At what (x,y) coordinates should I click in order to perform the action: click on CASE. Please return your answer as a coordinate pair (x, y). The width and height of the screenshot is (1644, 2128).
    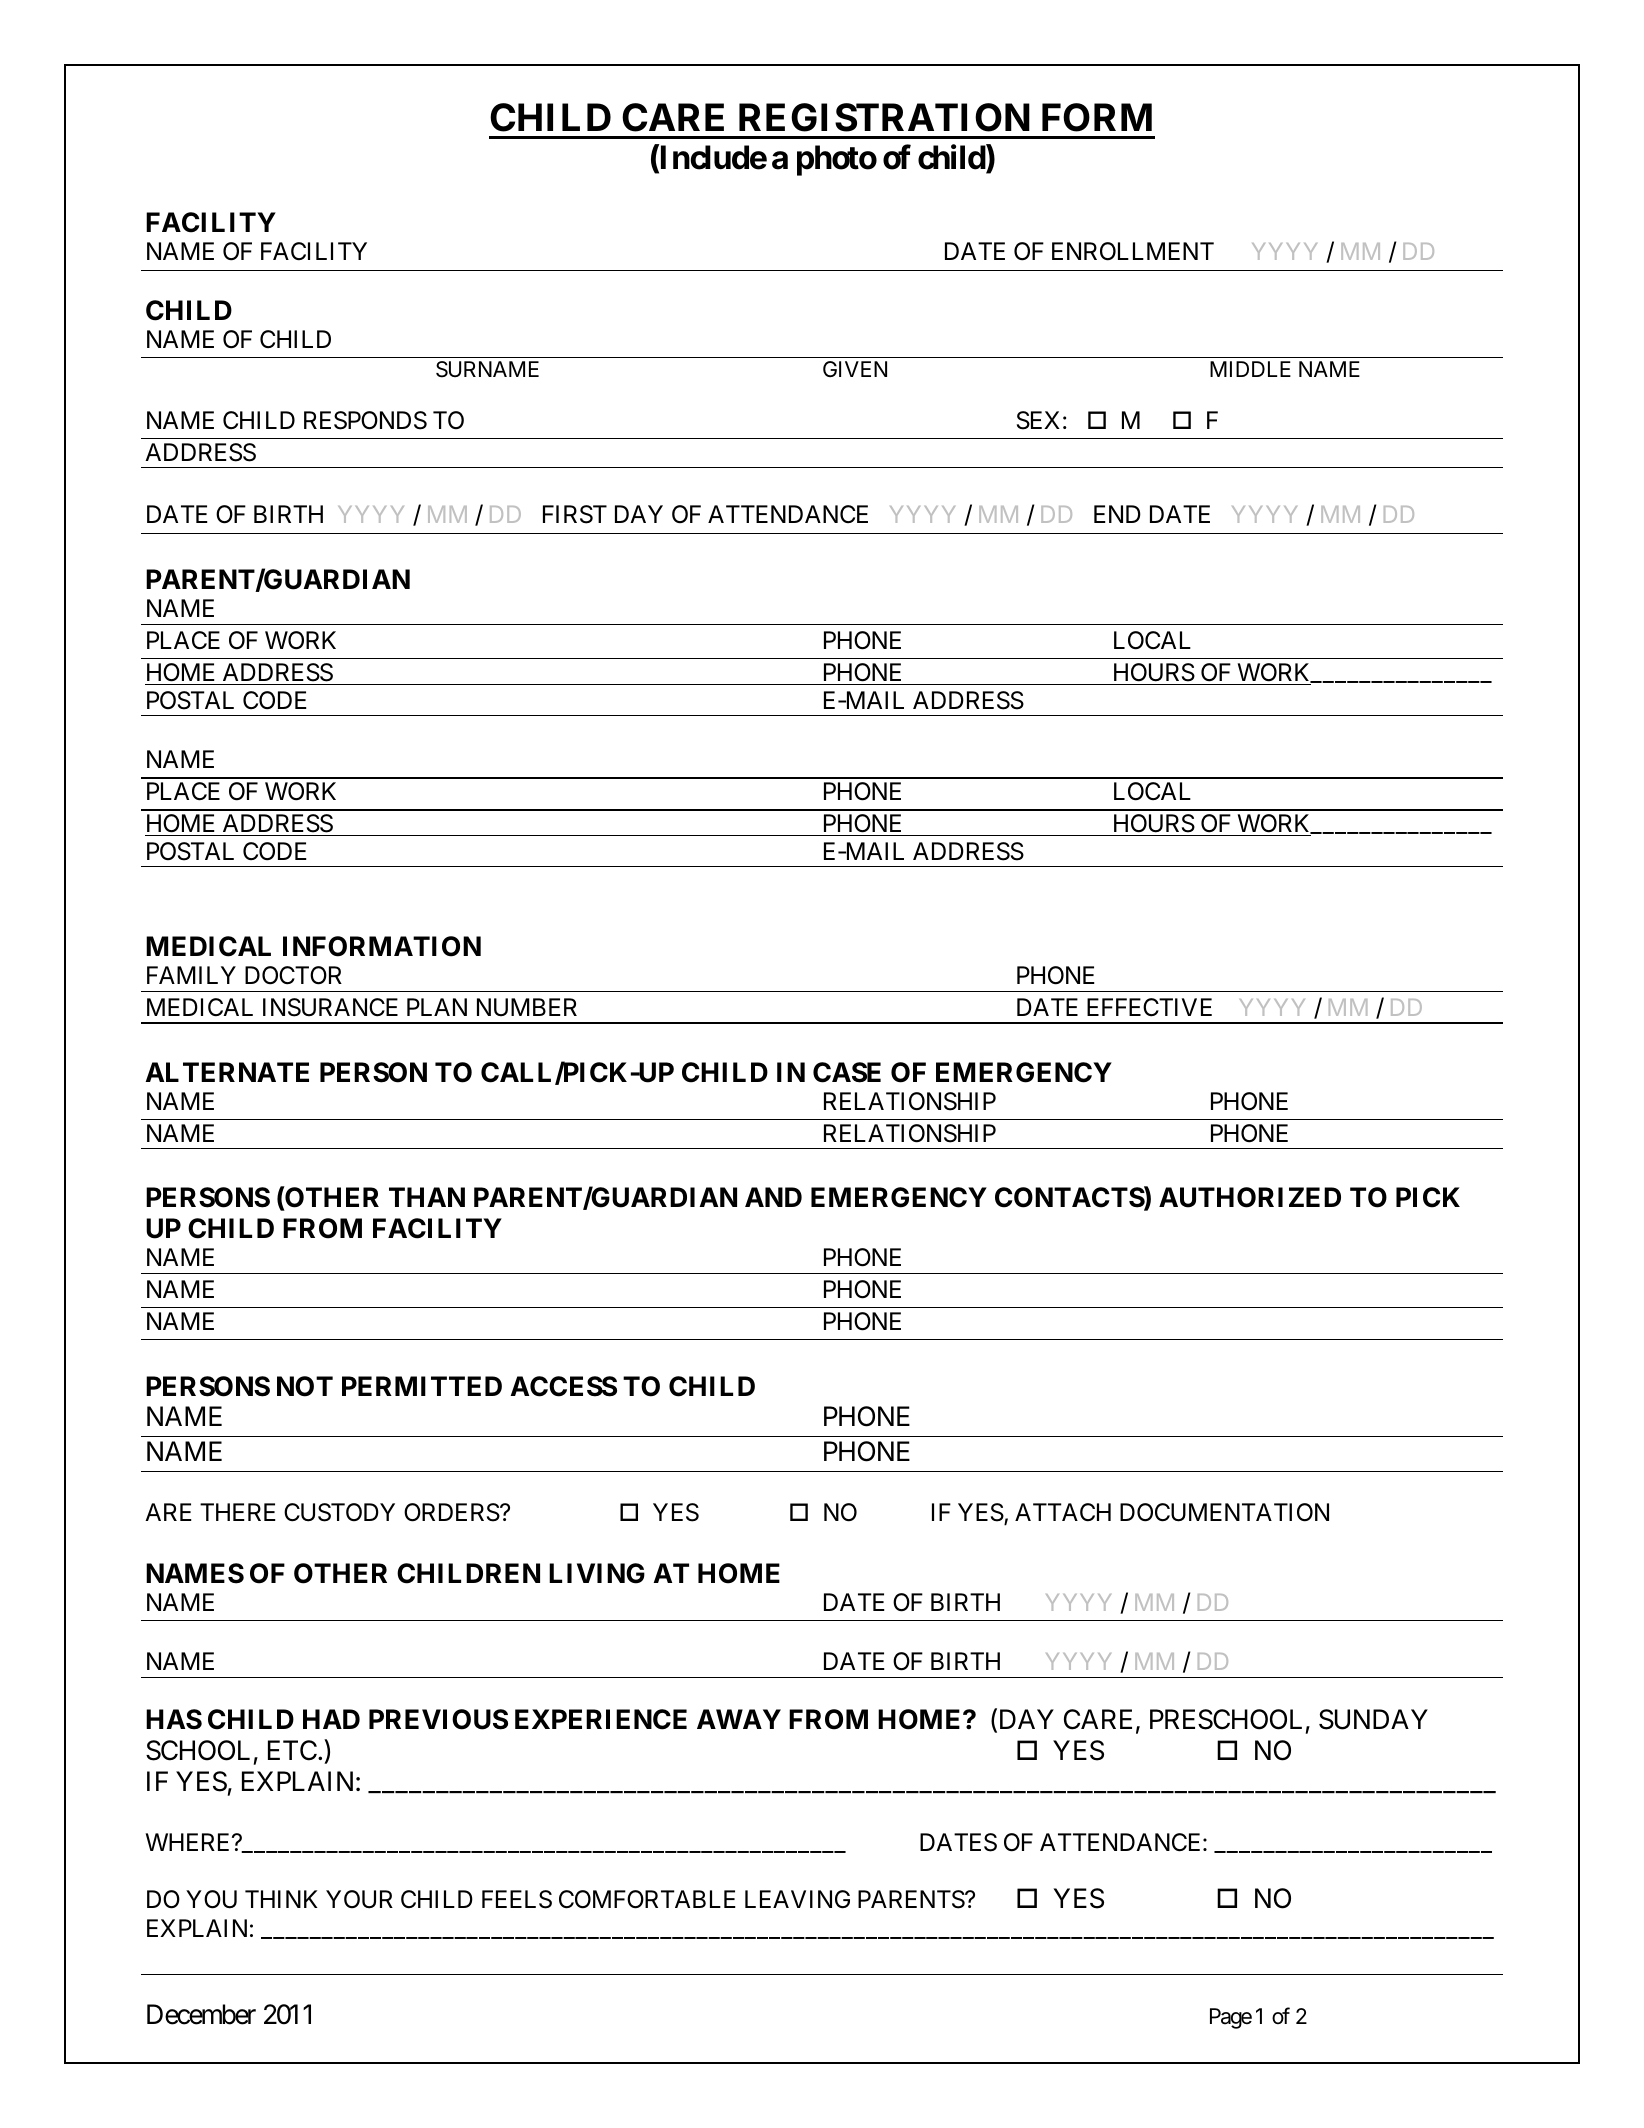
    Looking at the image, I should click on (847, 1072).
